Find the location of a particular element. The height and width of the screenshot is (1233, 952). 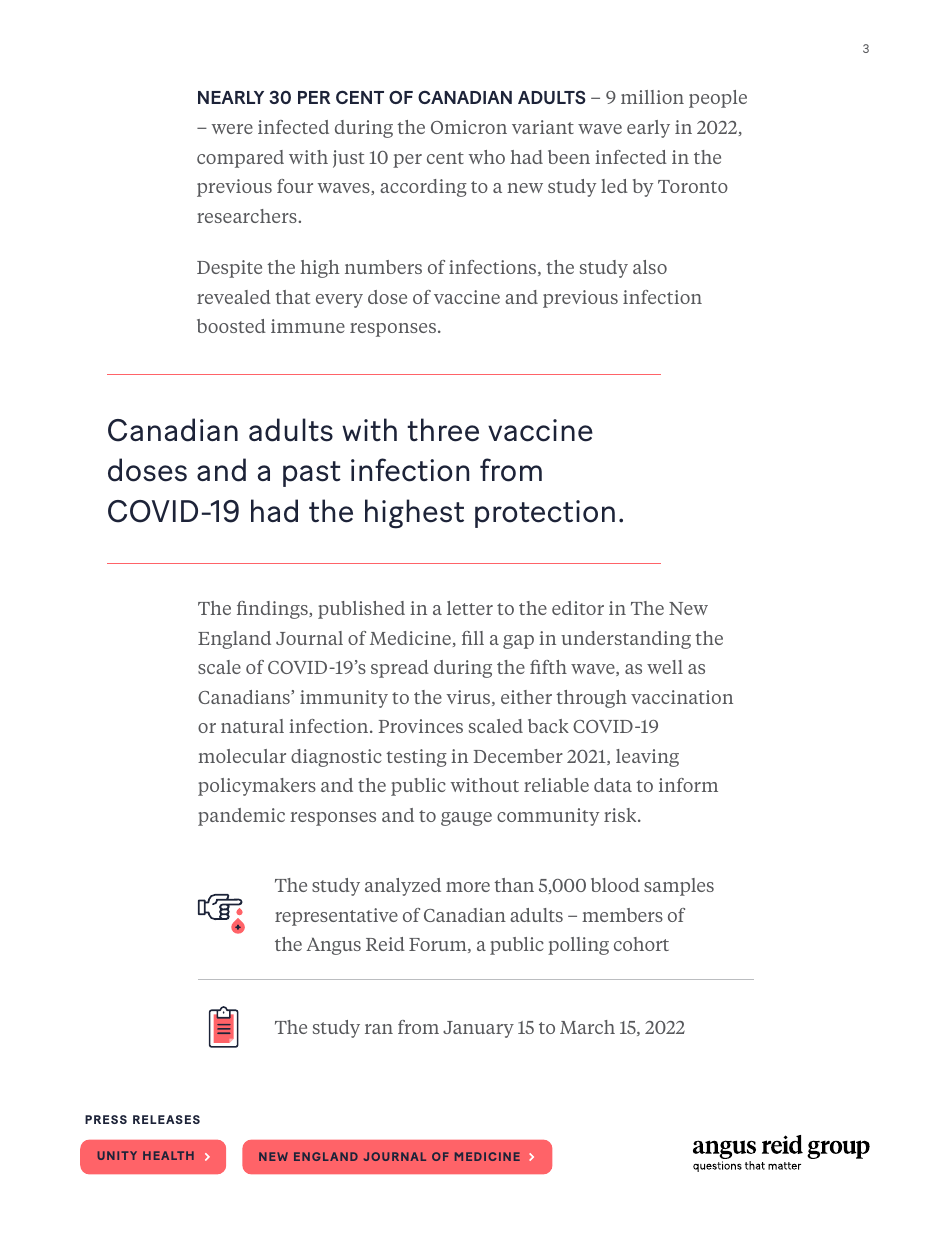

blood is located at coordinates (615, 885).
